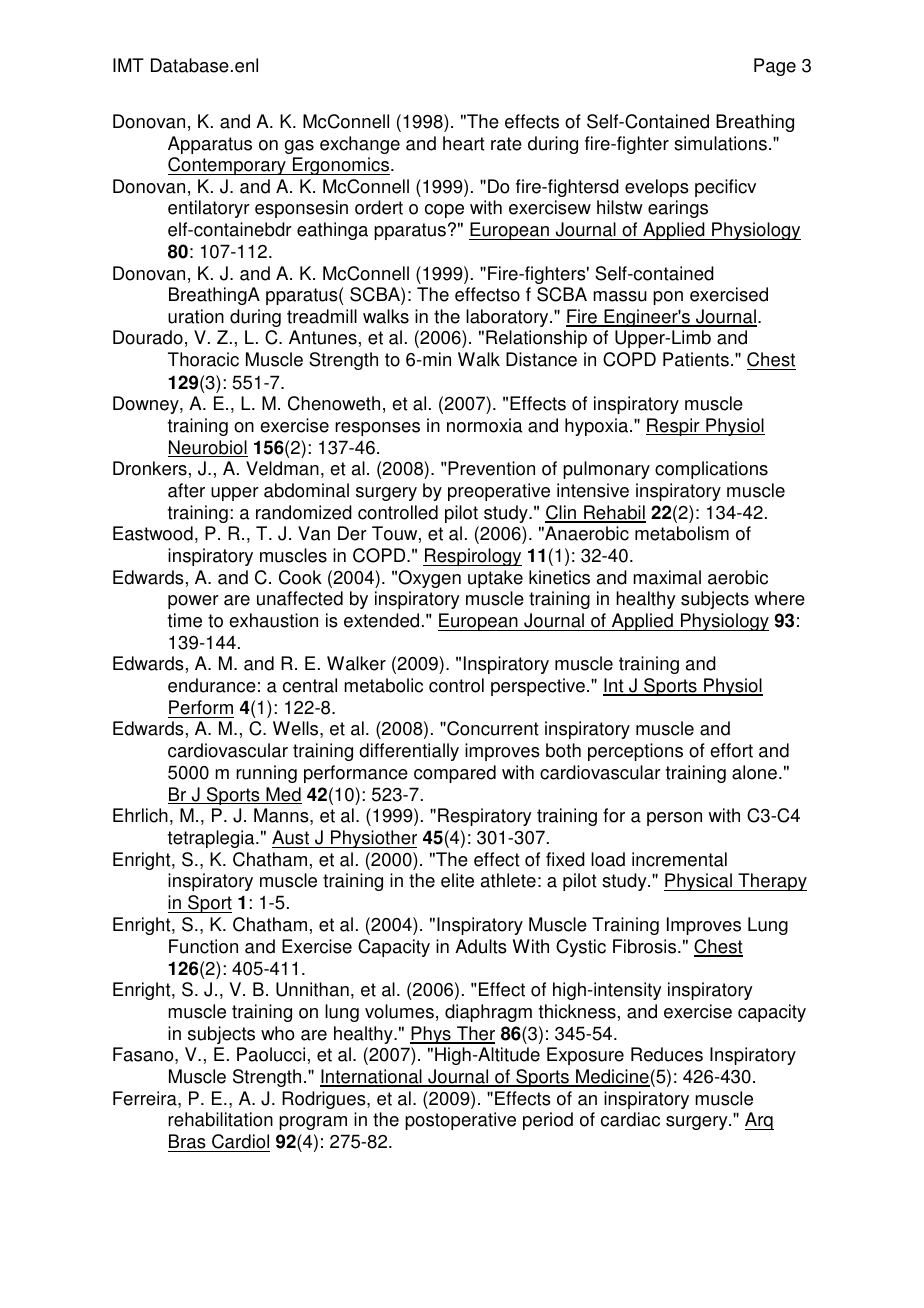 This page has height=1308, width=924. Describe the element at coordinates (720, 143) in the page. I see `simulations` at that location.
